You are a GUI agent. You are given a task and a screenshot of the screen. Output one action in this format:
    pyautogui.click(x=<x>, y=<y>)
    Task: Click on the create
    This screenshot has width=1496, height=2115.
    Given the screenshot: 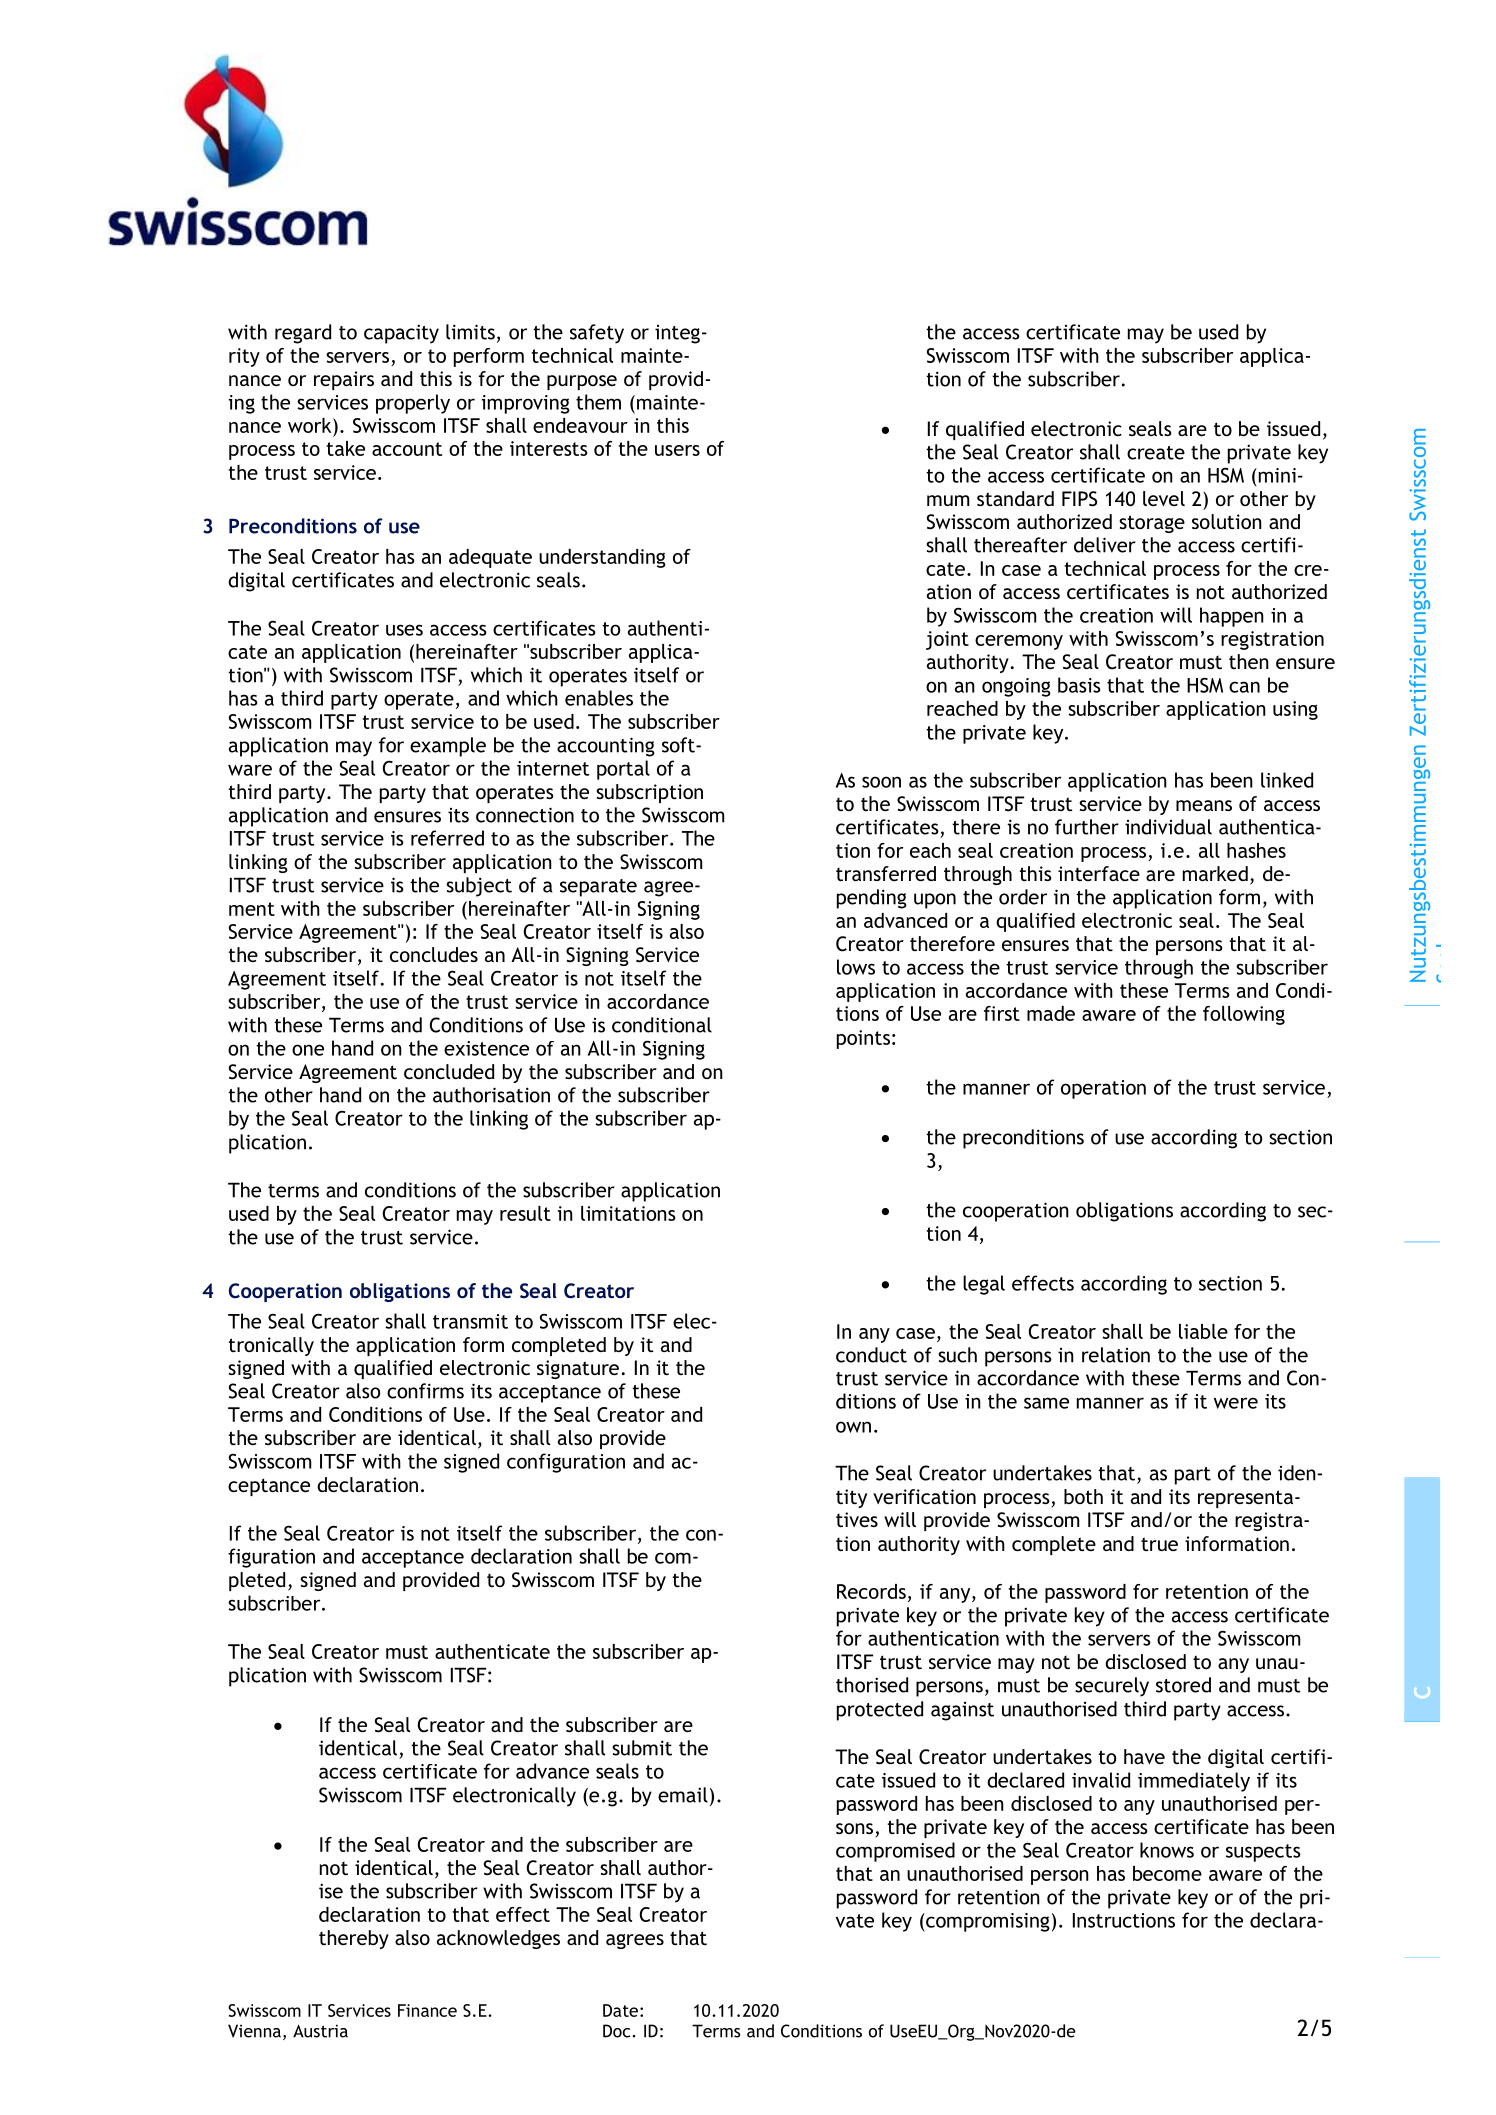 What is the action you would take?
    pyautogui.click(x=1156, y=453)
